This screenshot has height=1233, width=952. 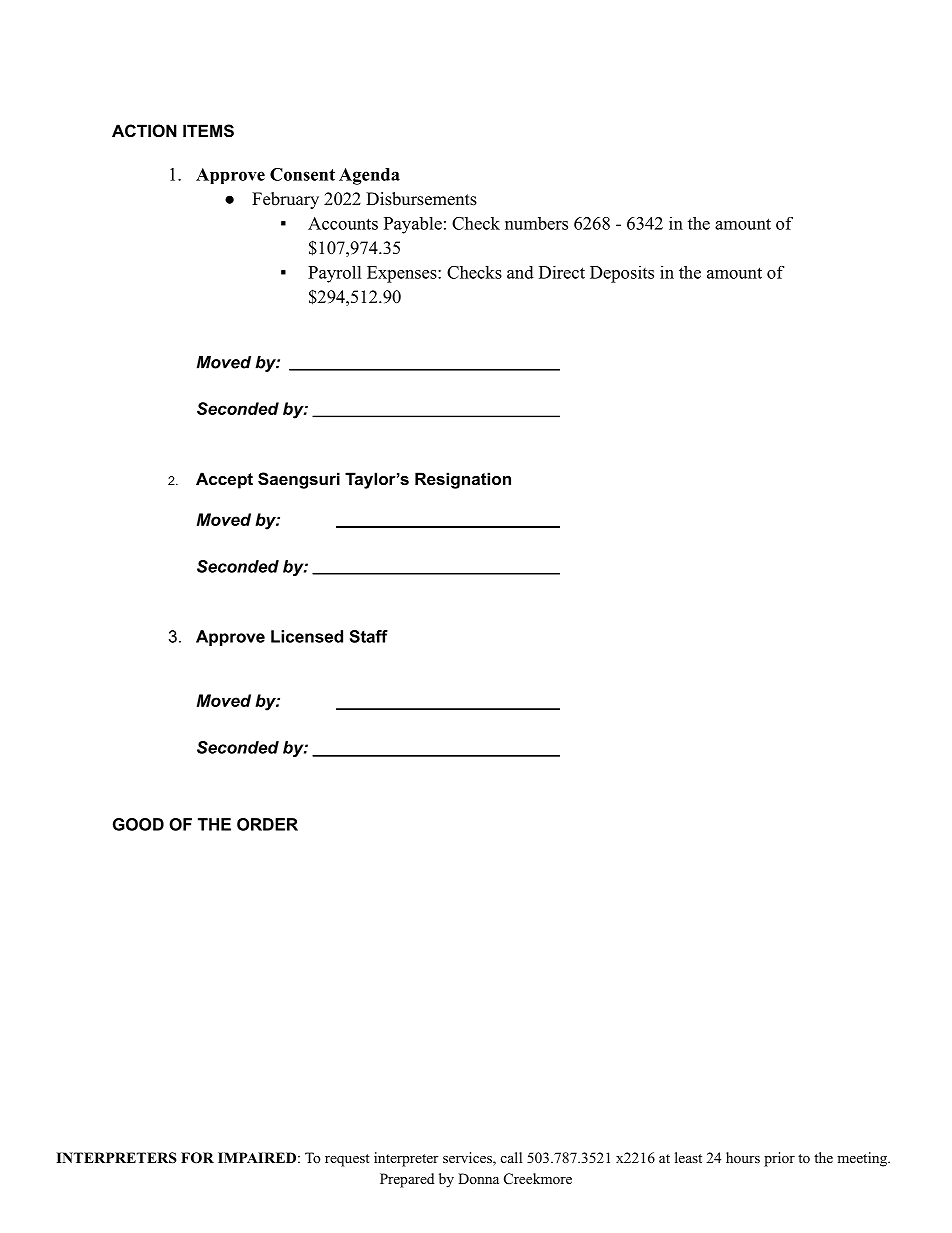 I want to click on call, so click(x=511, y=1157).
